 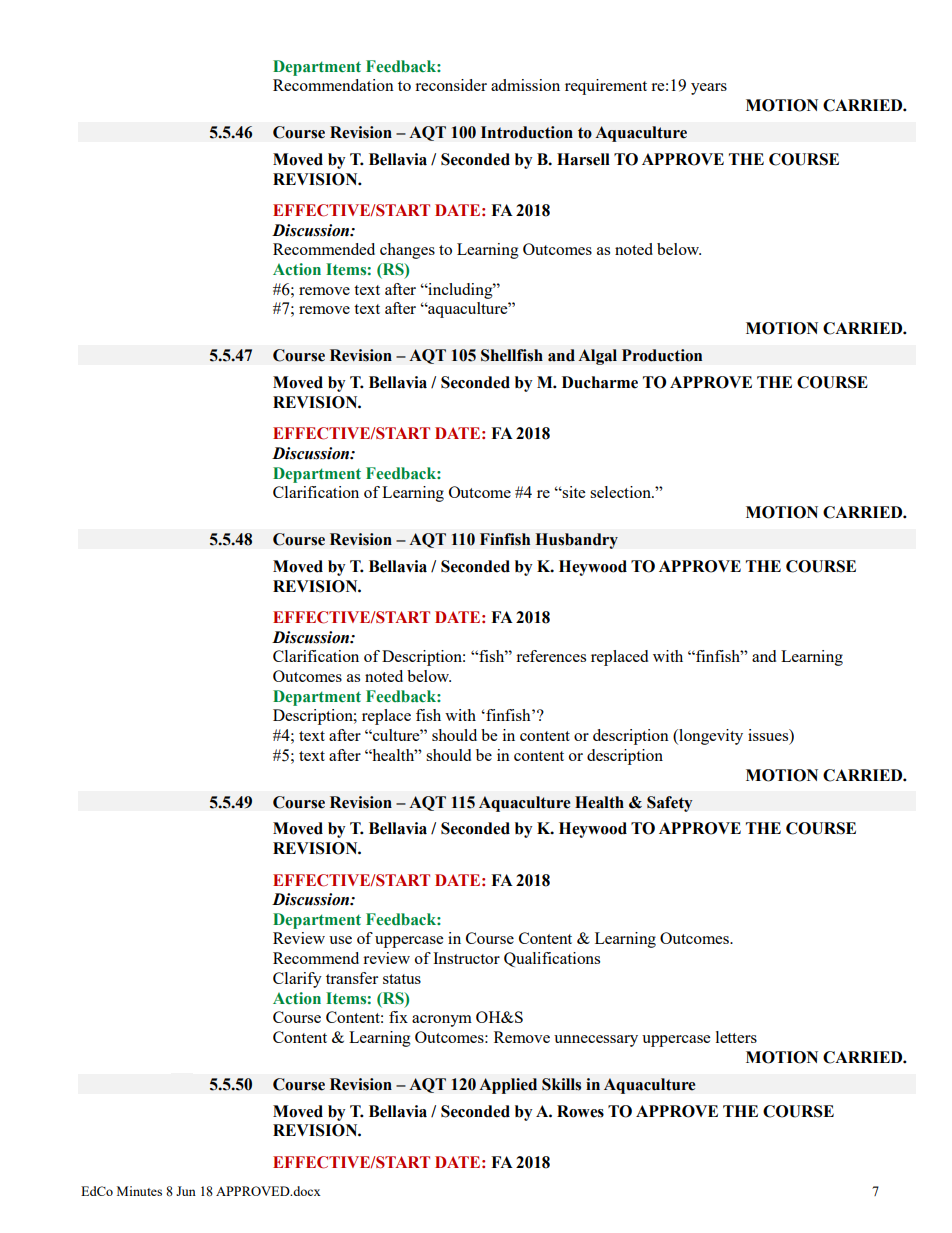 I want to click on reconsider, so click(x=451, y=85).
